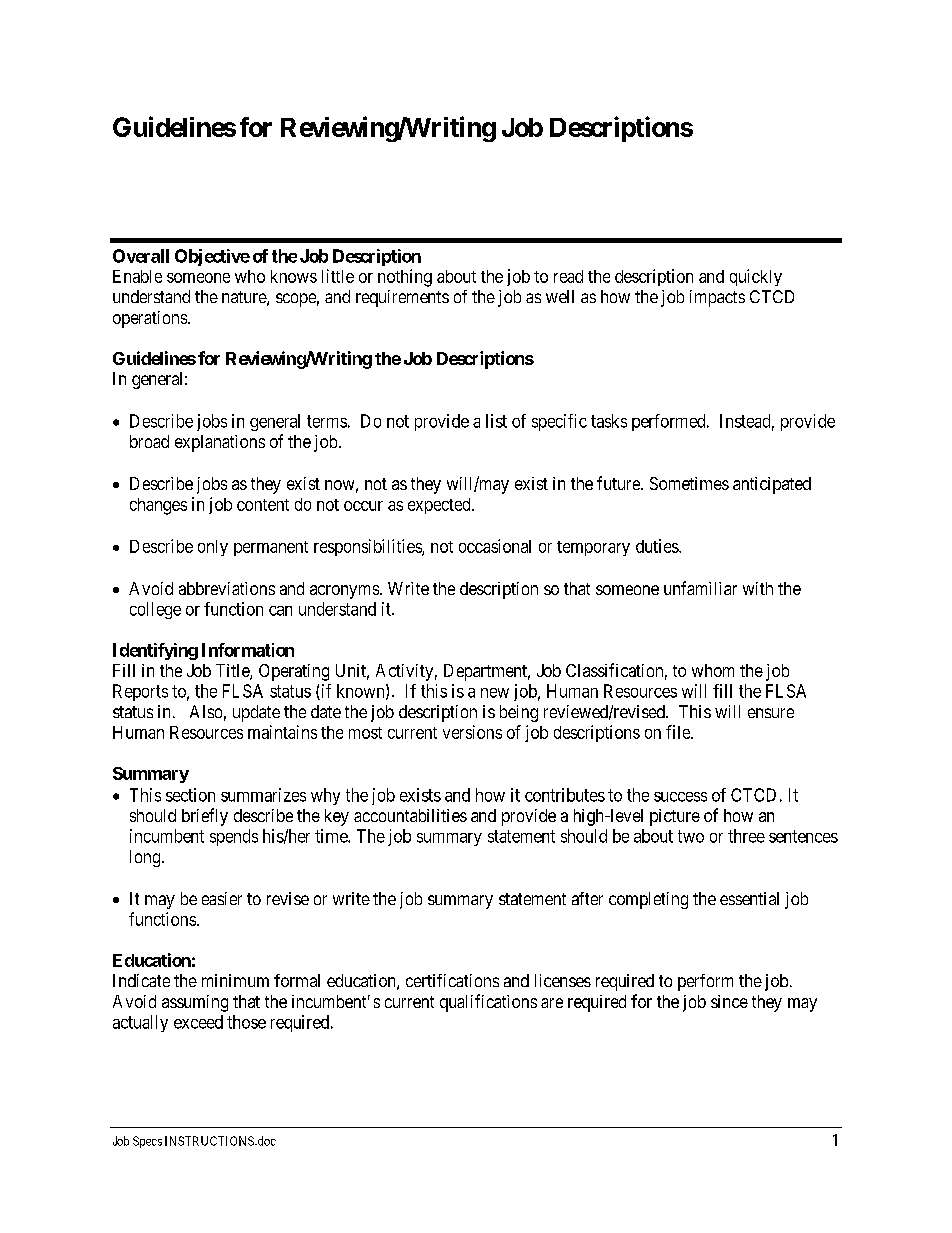 The width and height of the screenshot is (952, 1233). Describe the element at coordinates (405, 278) in the screenshot. I see `nothing` at that location.
